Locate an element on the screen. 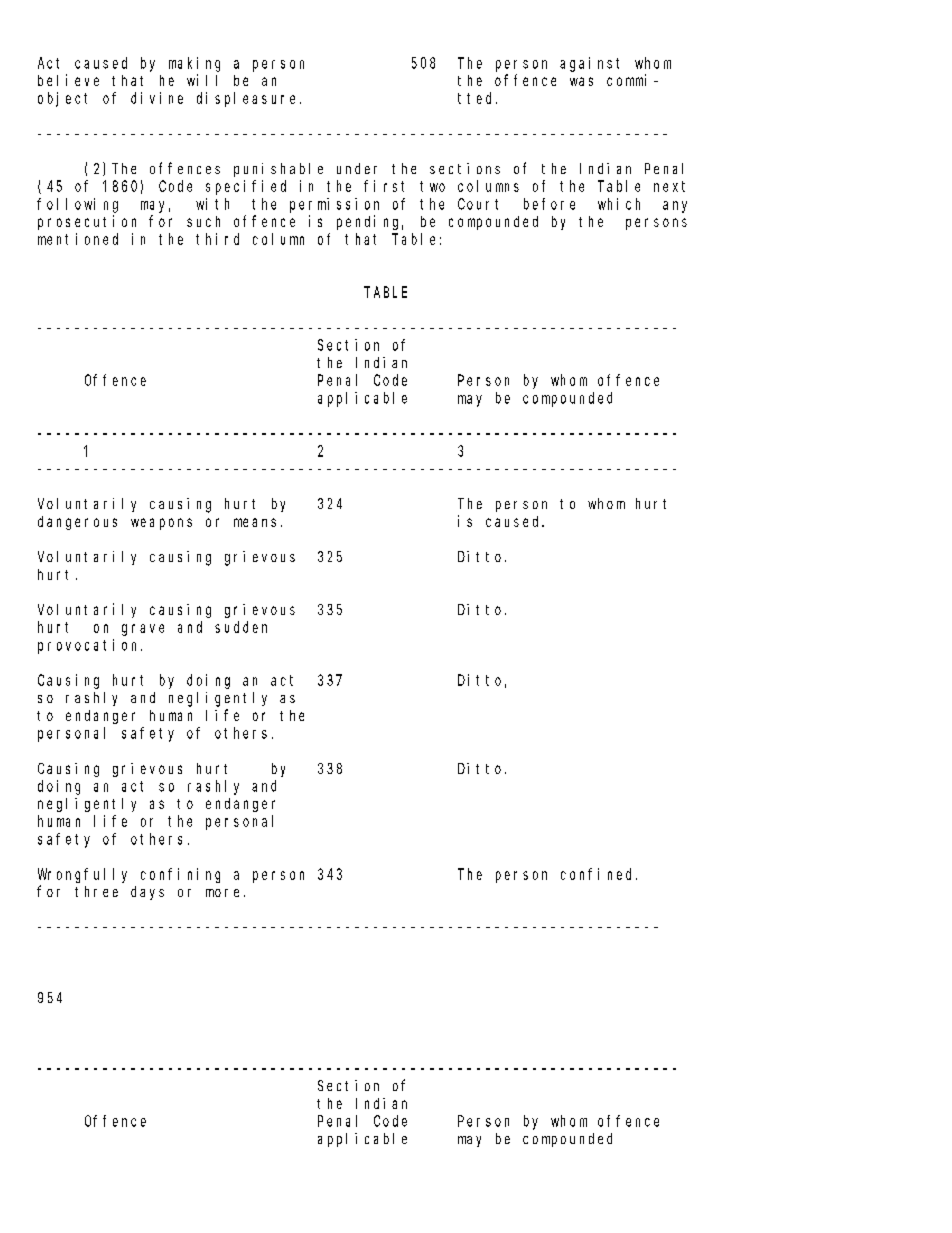 The width and height of the screenshot is (952, 1233). was is located at coordinates (581, 81).
